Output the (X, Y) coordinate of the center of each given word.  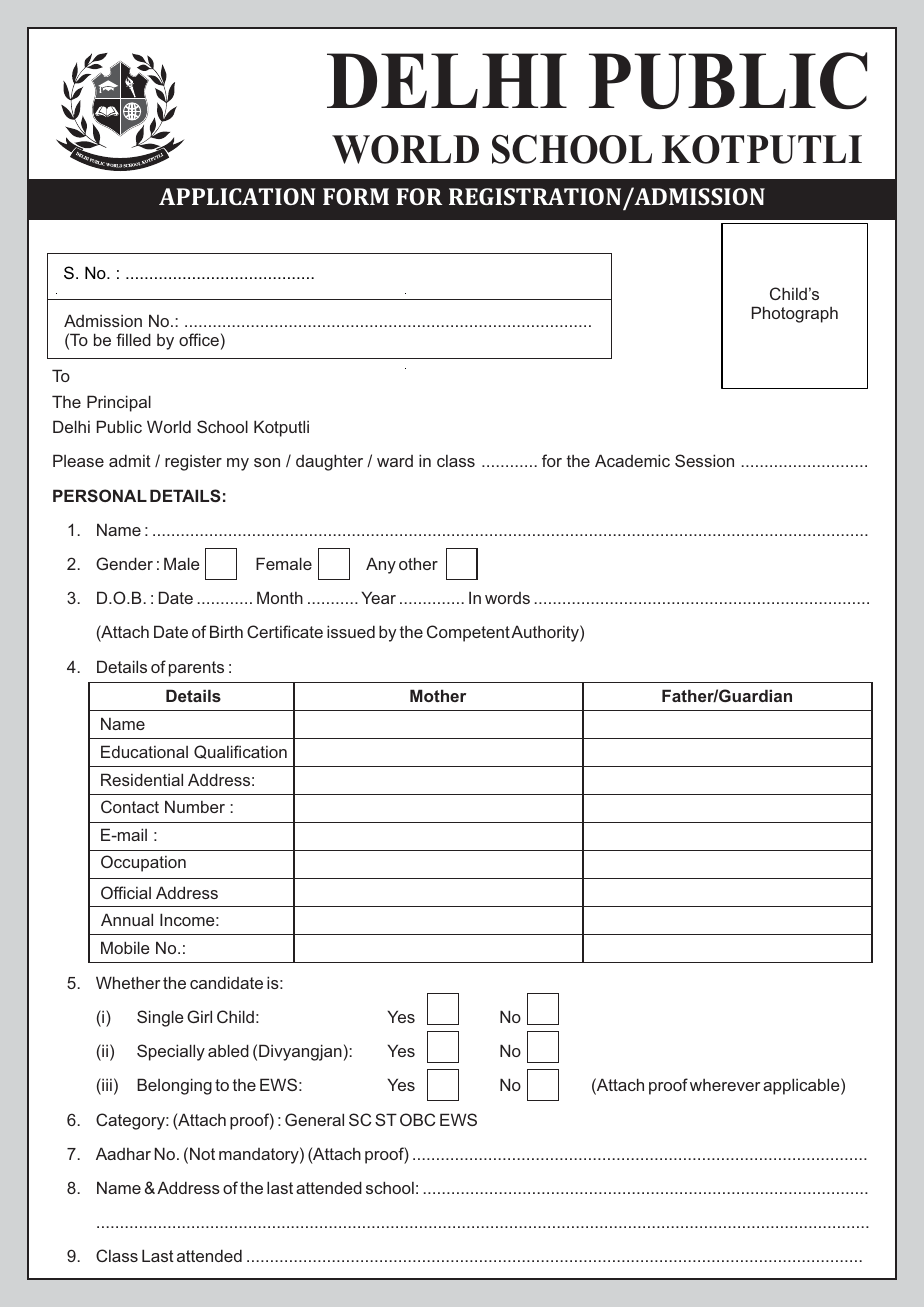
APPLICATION (237, 196)
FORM (356, 196)
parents (196, 669)
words (507, 598)
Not (202, 1153)
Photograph (795, 314)
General (314, 1119)
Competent (468, 633)
